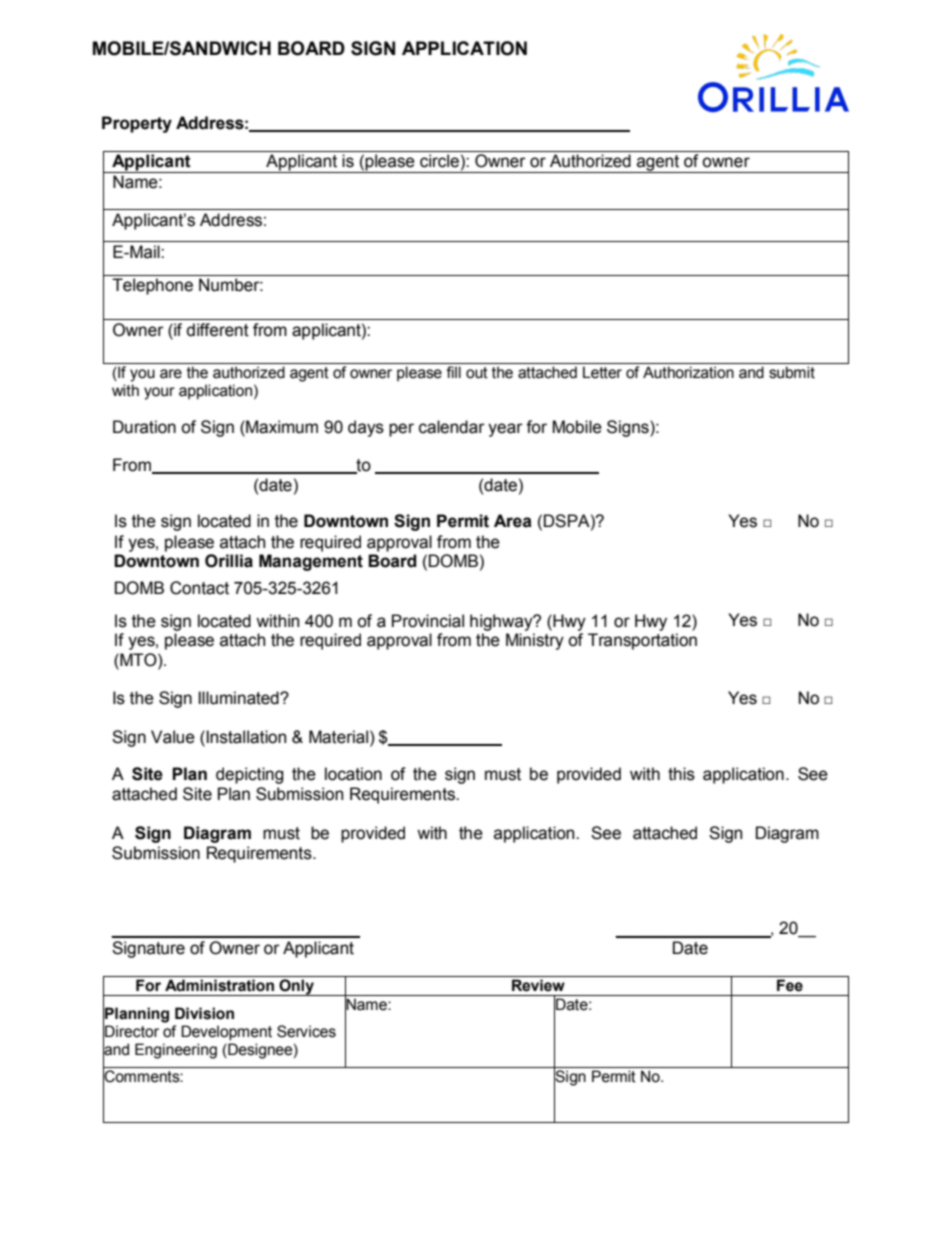  What do you see at coordinates (453, 372) in the screenshot?
I see `fill` at bounding box center [453, 372].
